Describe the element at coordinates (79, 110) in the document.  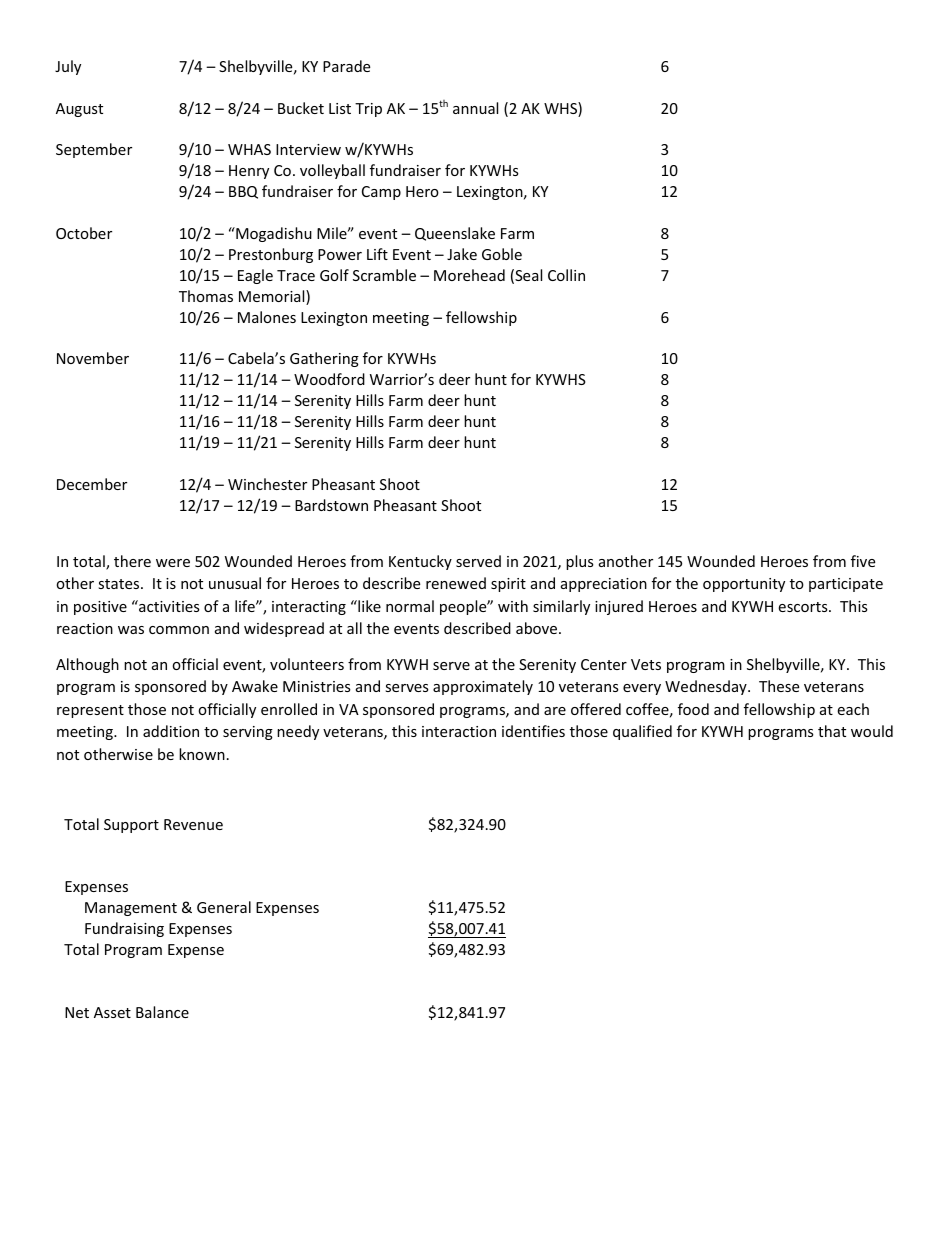
I see `August` at that location.
